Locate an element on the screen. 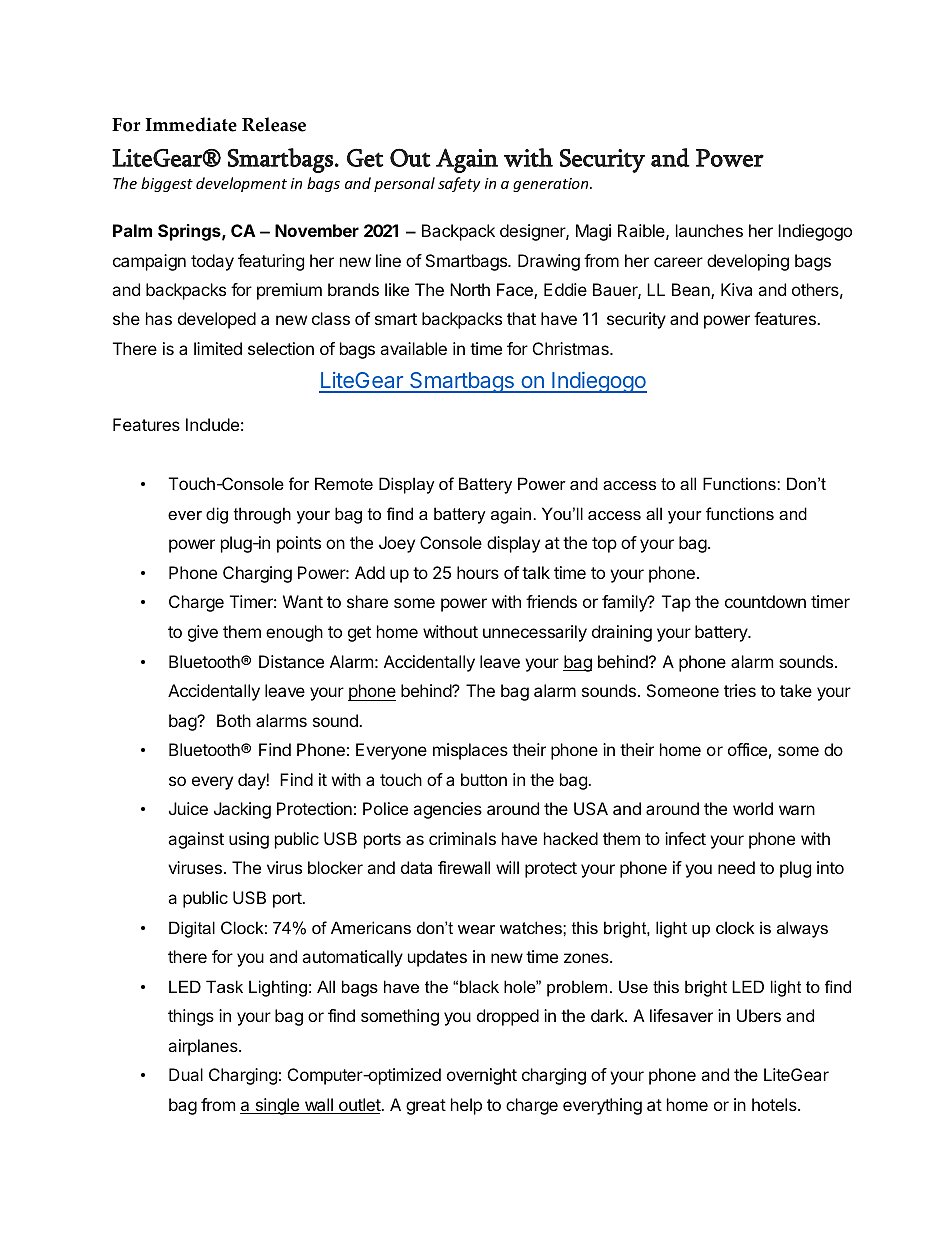  unnecessarily is located at coordinates (535, 633).
